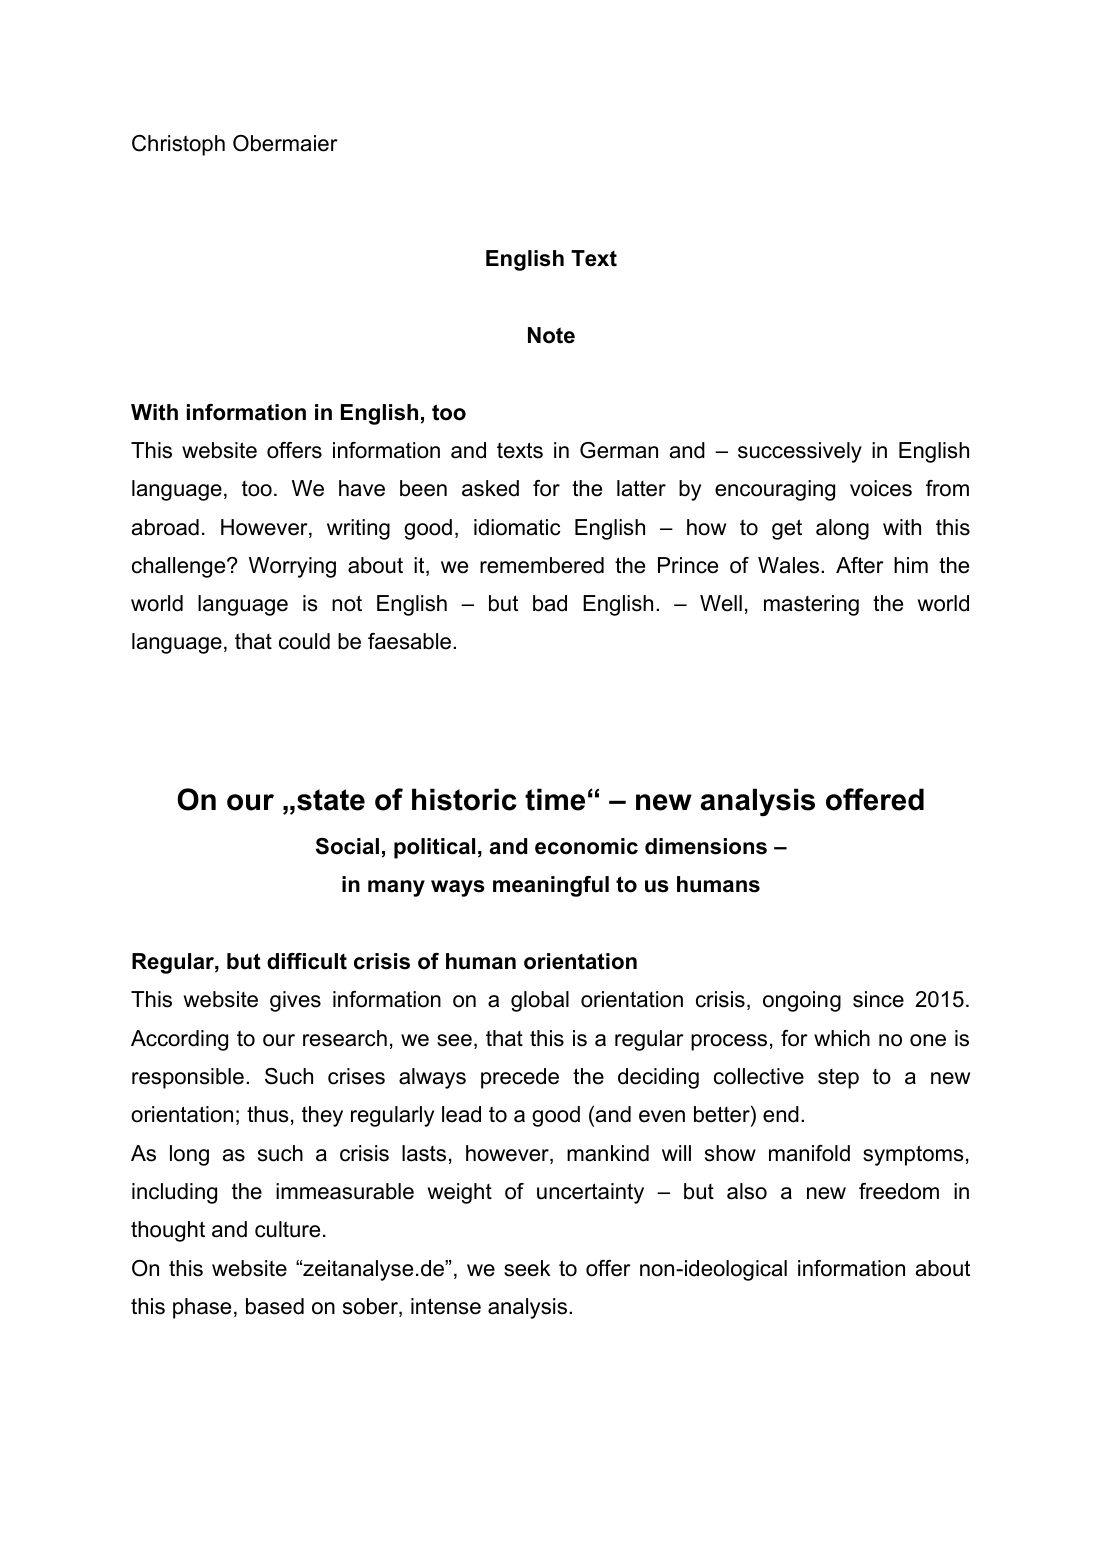 Image resolution: width=1102 pixels, height=1559 pixels. What do you see at coordinates (307, 961) in the page?
I see `difficult` at bounding box center [307, 961].
